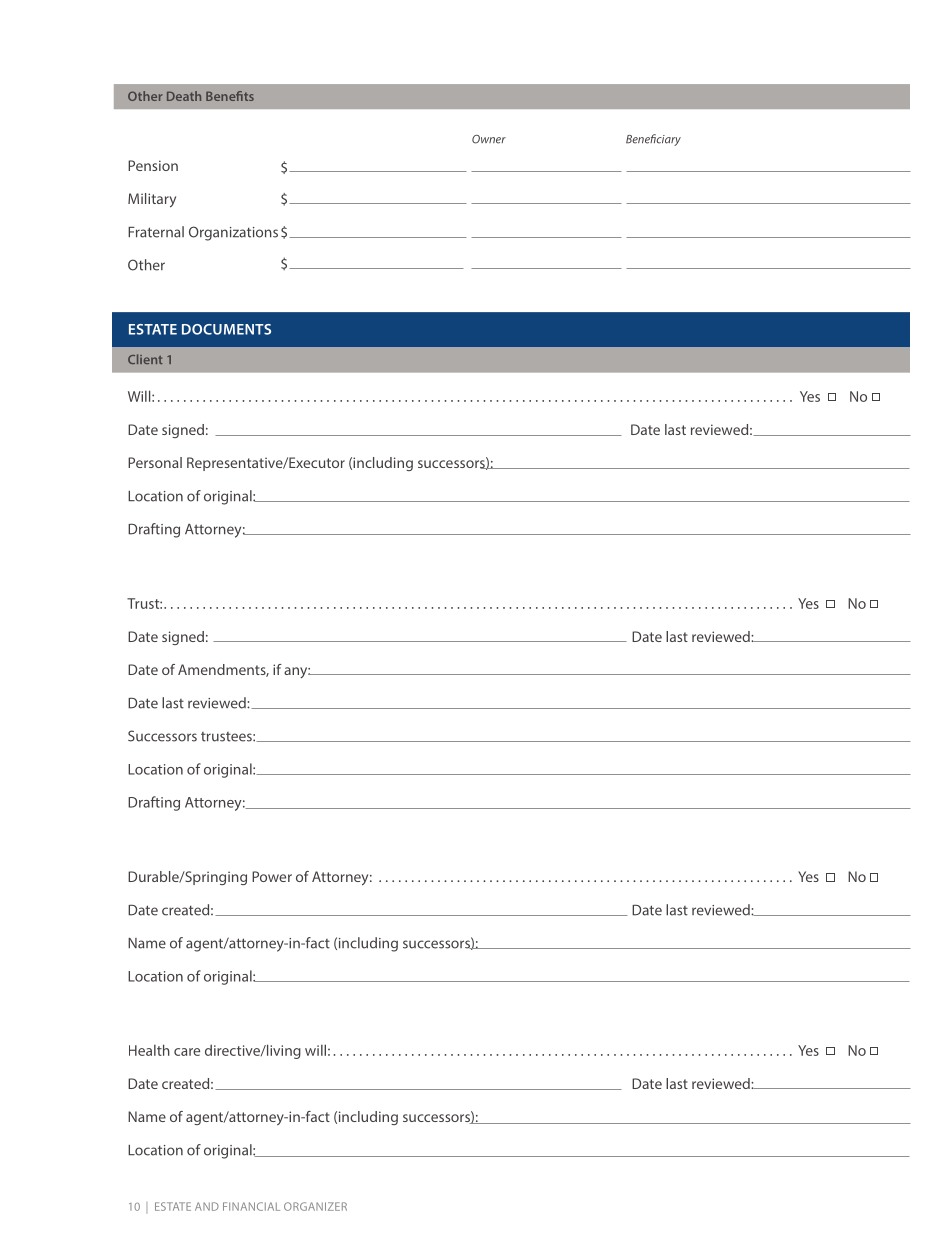 This image has height=1233, width=952. I want to click on care, so click(187, 1052).
